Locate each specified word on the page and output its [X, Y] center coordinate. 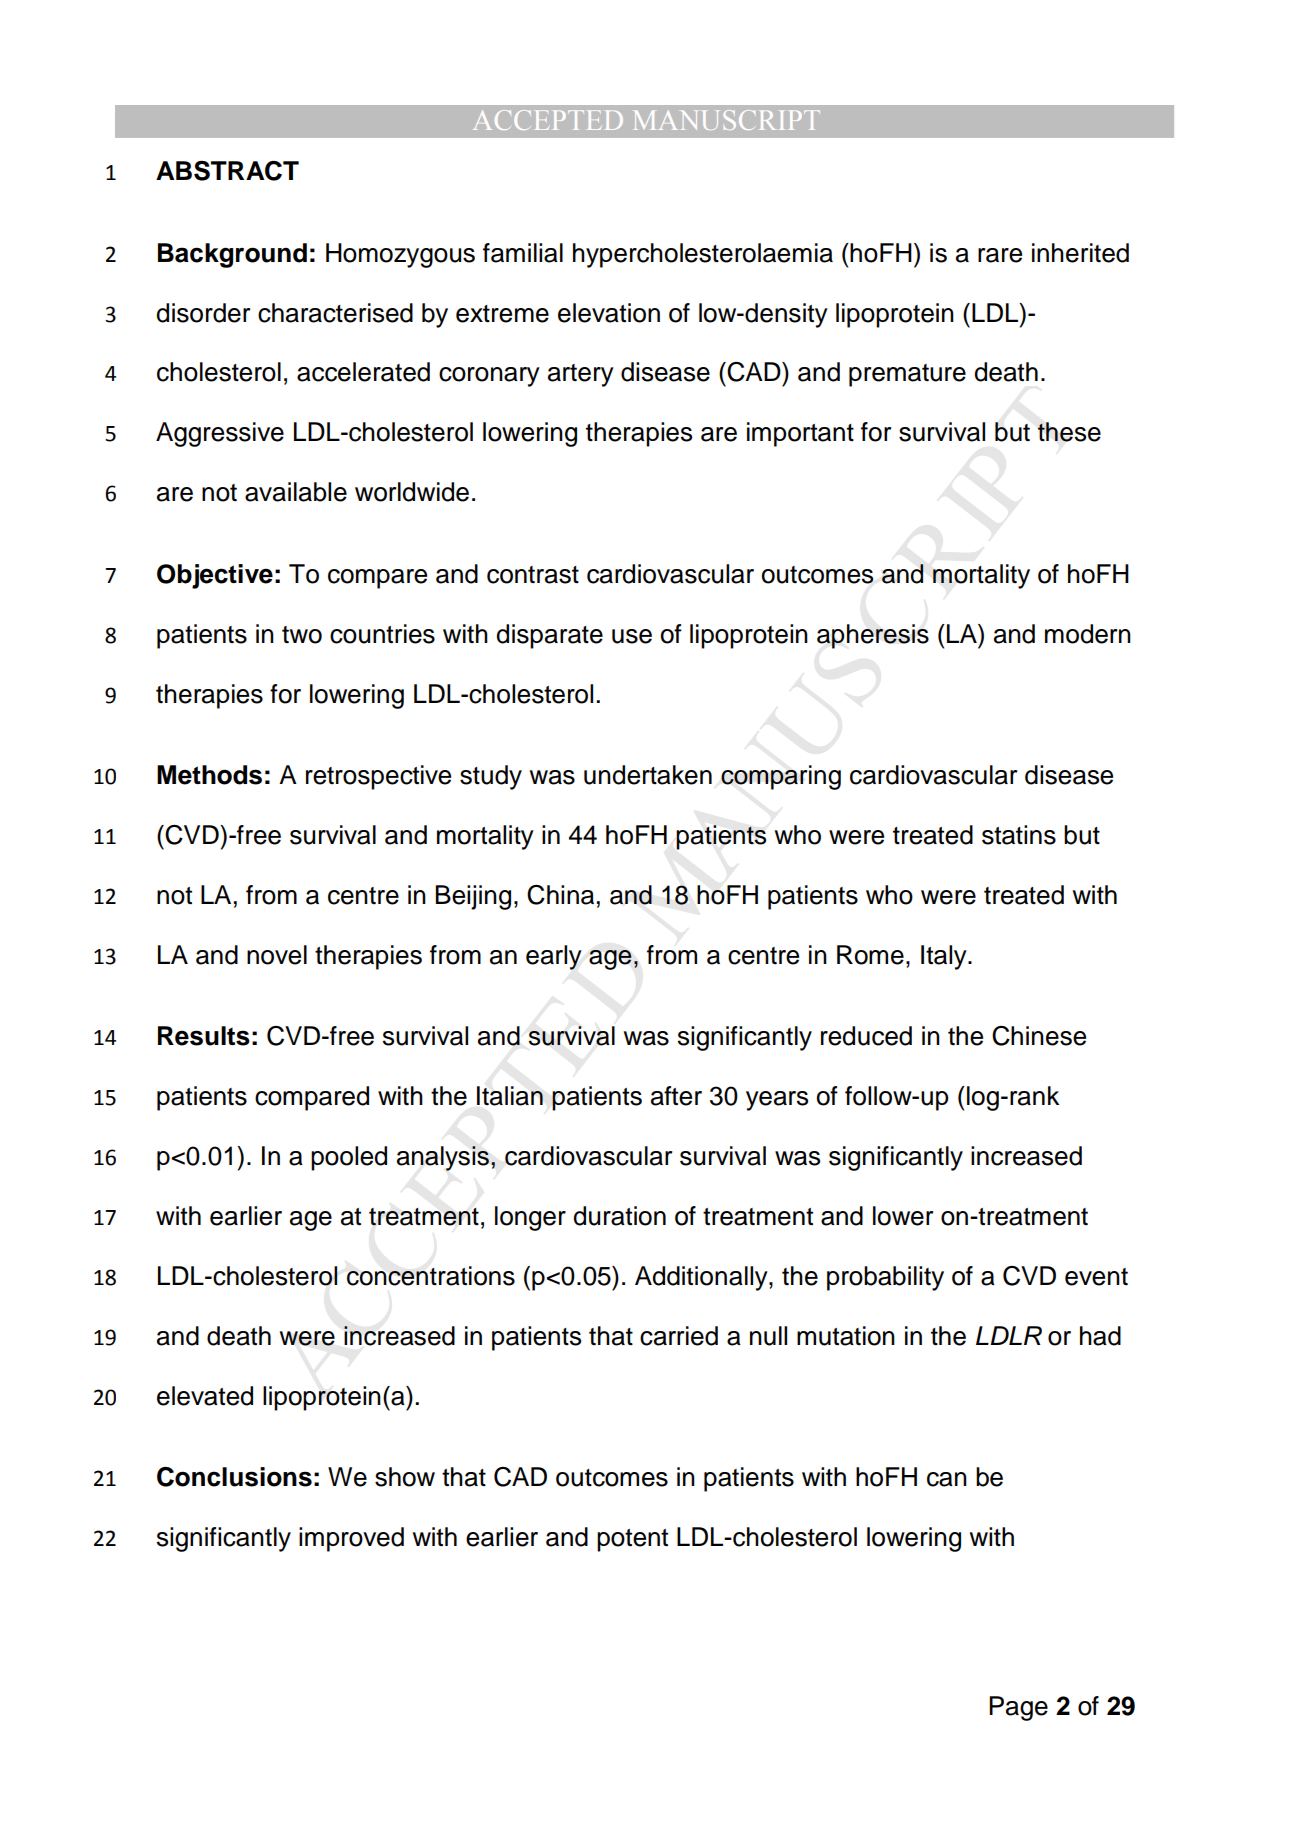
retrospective [378, 777]
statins [1019, 835]
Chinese [1039, 1036]
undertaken [648, 775]
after [676, 1096]
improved [351, 1539]
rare [1000, 255]
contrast [533, 575]
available [296, 492]
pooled [349, 1158]
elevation [609, 313]
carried [679, 1336]
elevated [205, 1396]
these [1069, 432]
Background [232, 255]
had [1100, 1336]
